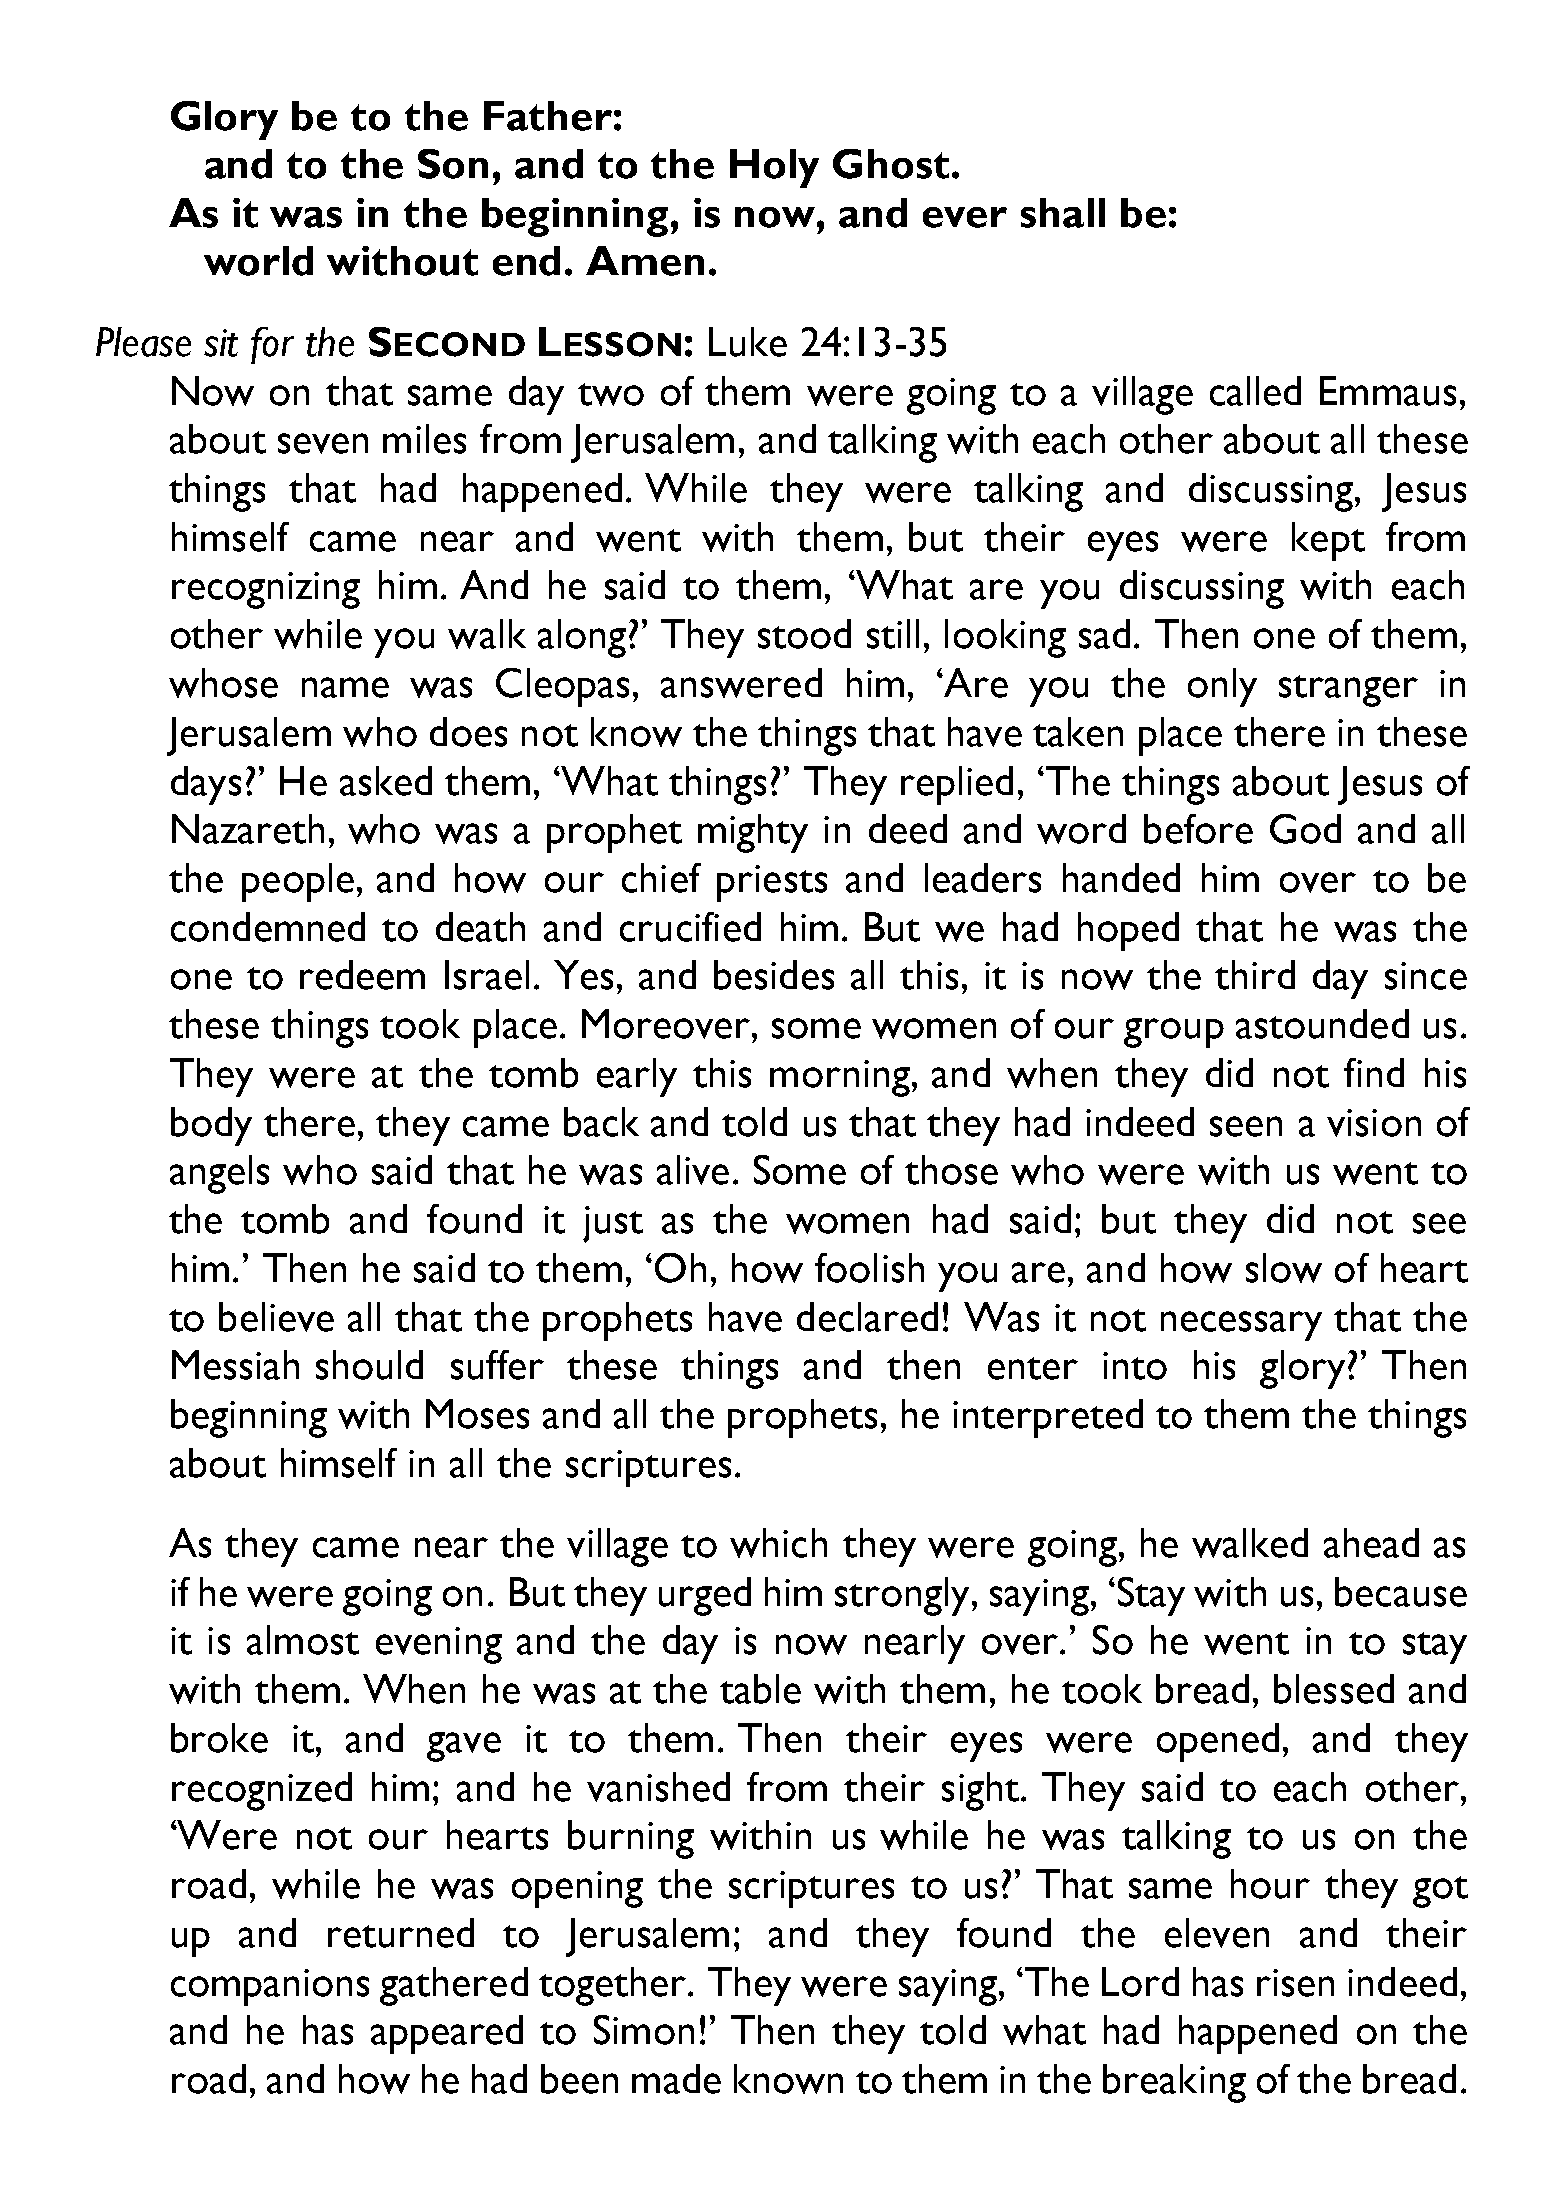 The image size is (1563, 2211). I want to click on Holy, so click(774, 168).
